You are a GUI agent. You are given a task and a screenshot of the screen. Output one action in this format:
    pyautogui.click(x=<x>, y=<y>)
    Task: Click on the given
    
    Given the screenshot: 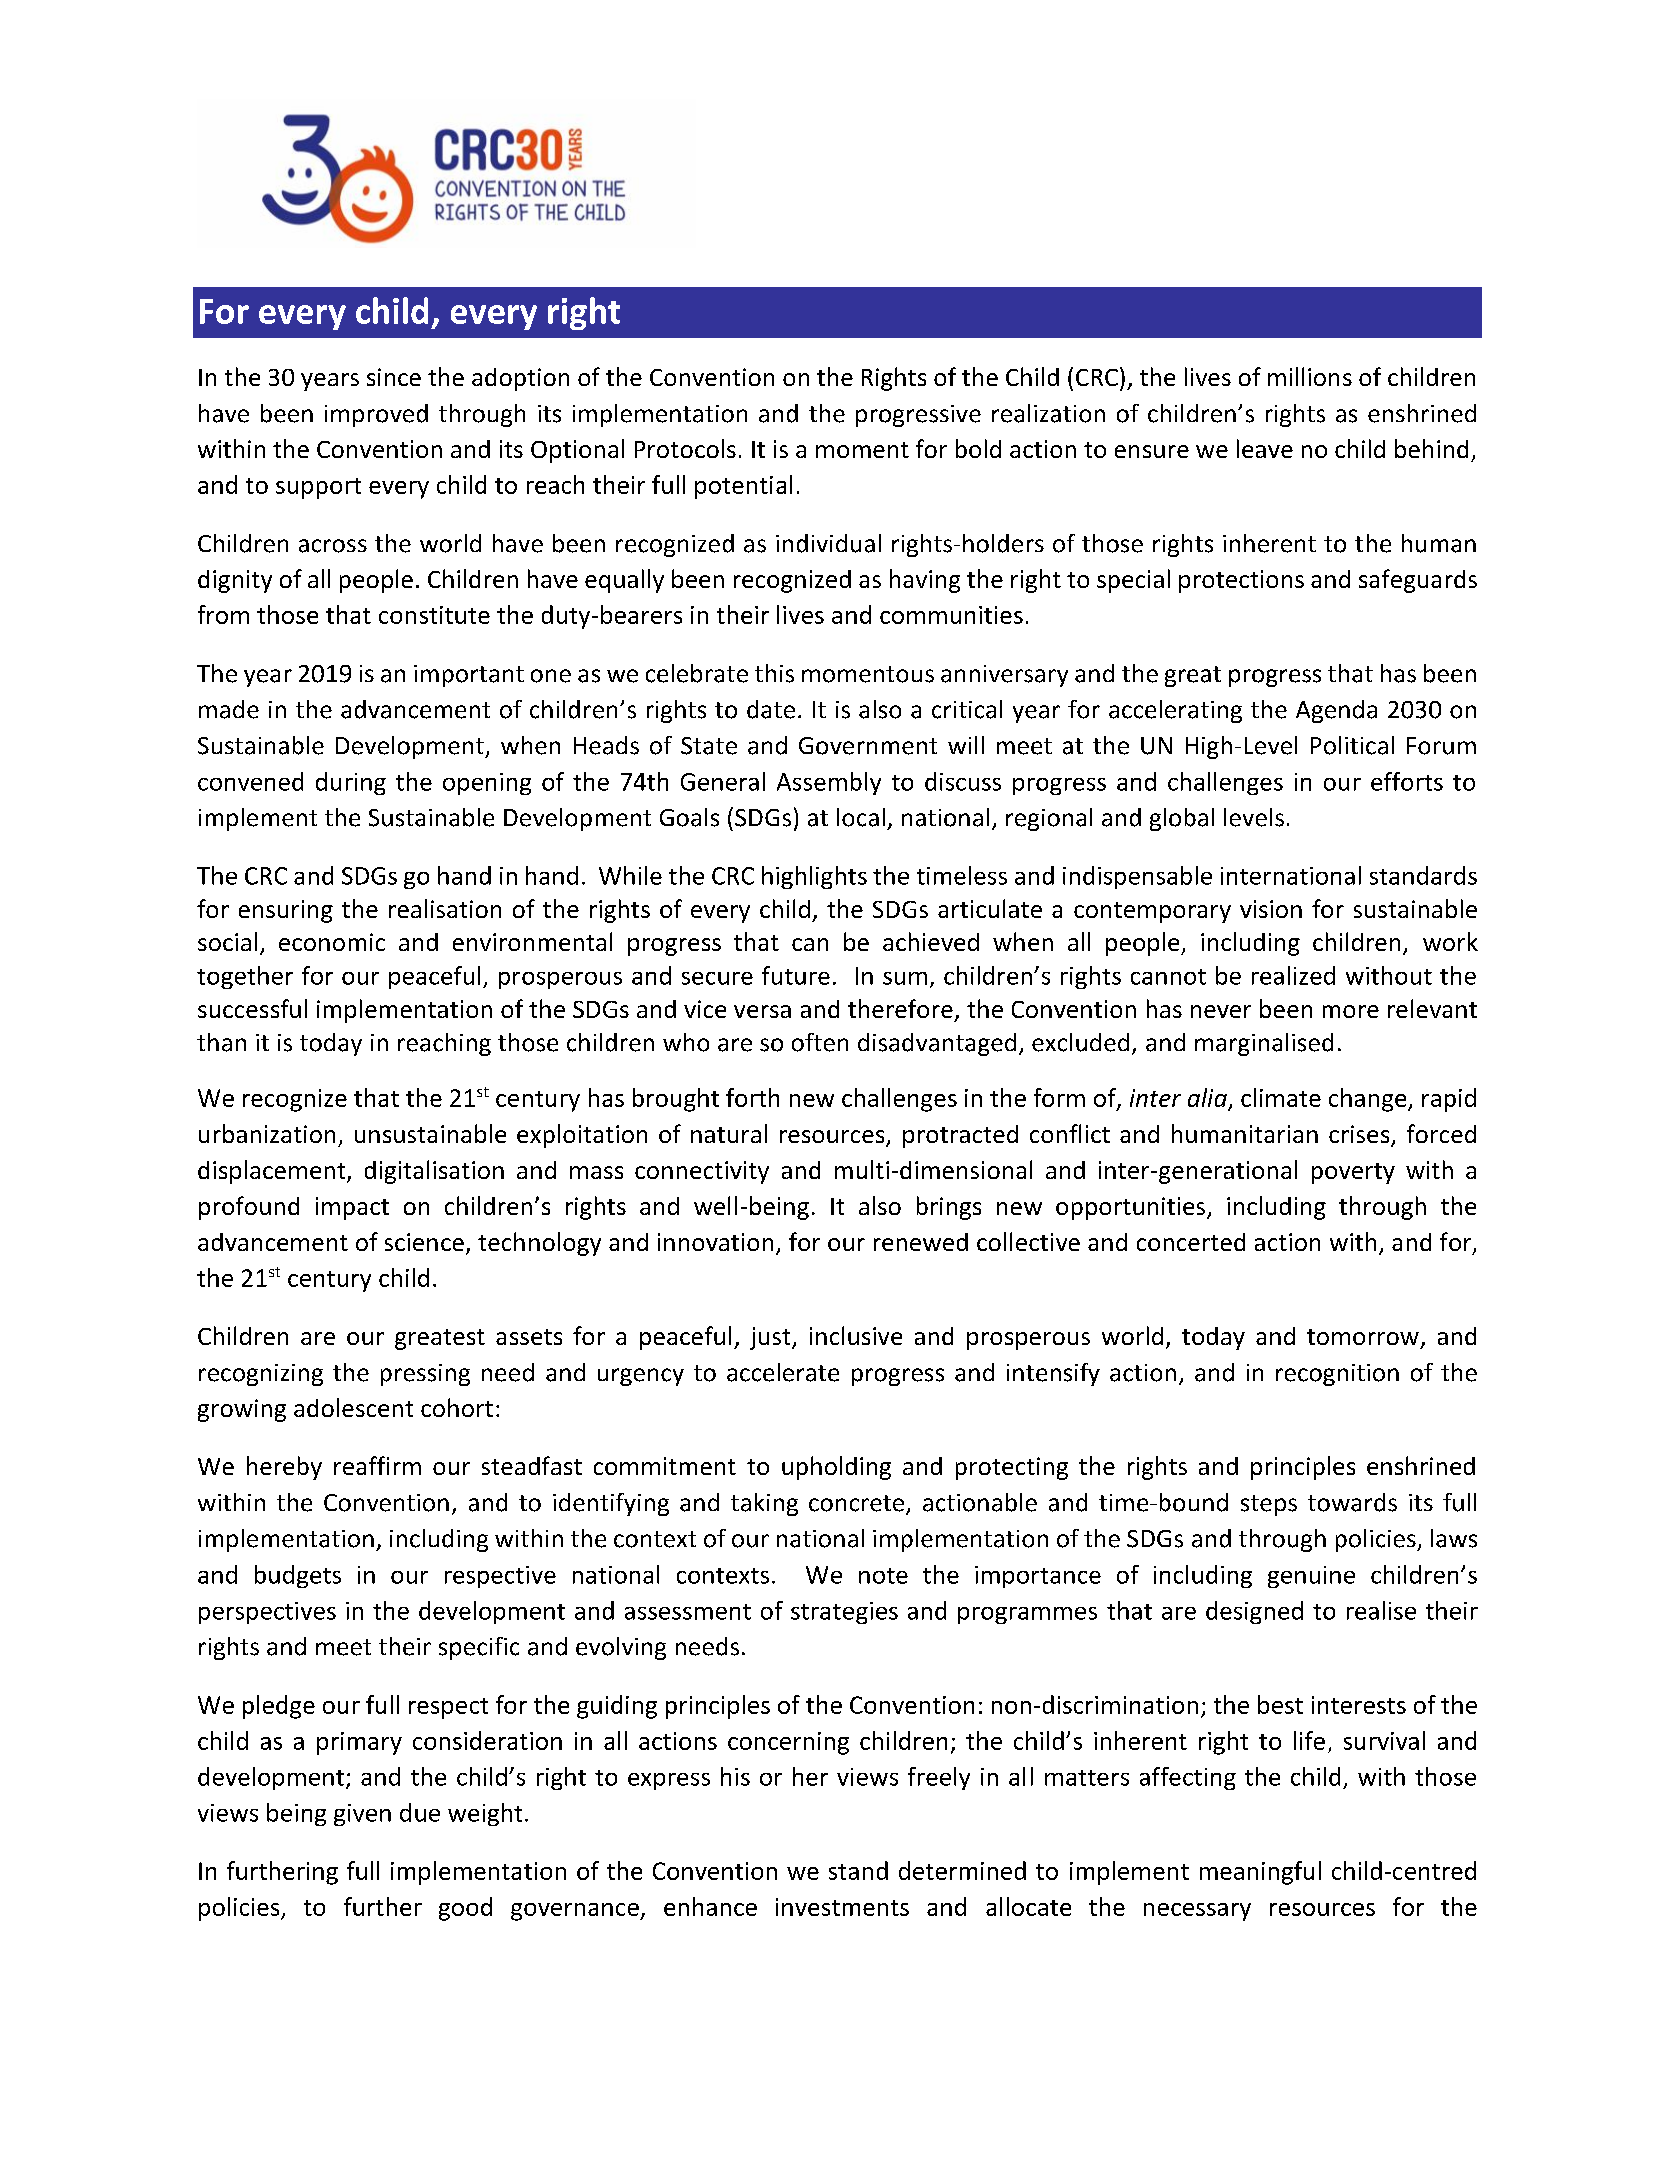 What is the action you would take?
    pyautogui.click(x=362, y=1815)
